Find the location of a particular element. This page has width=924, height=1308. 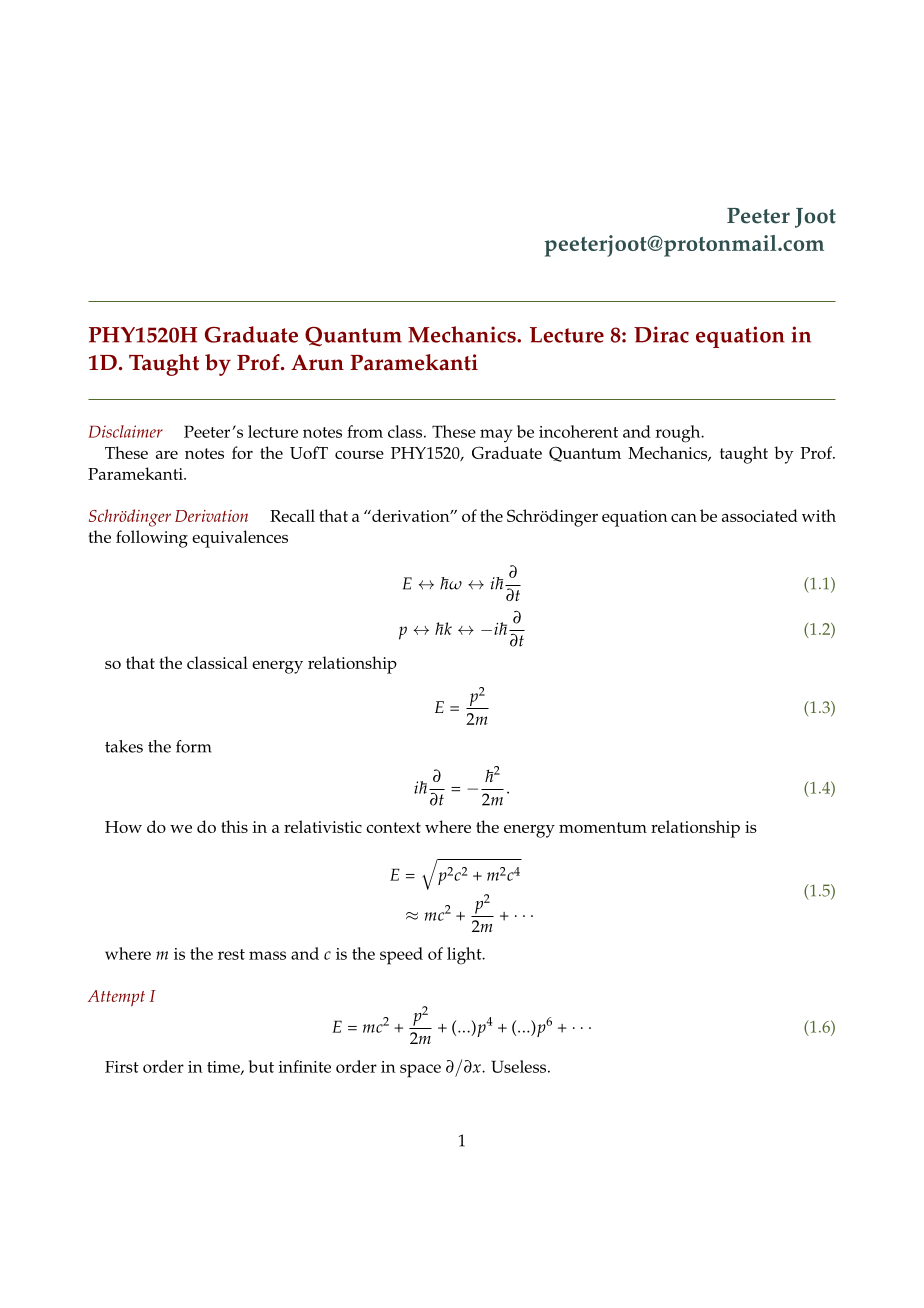

may is located at coordinates (496, 436).
